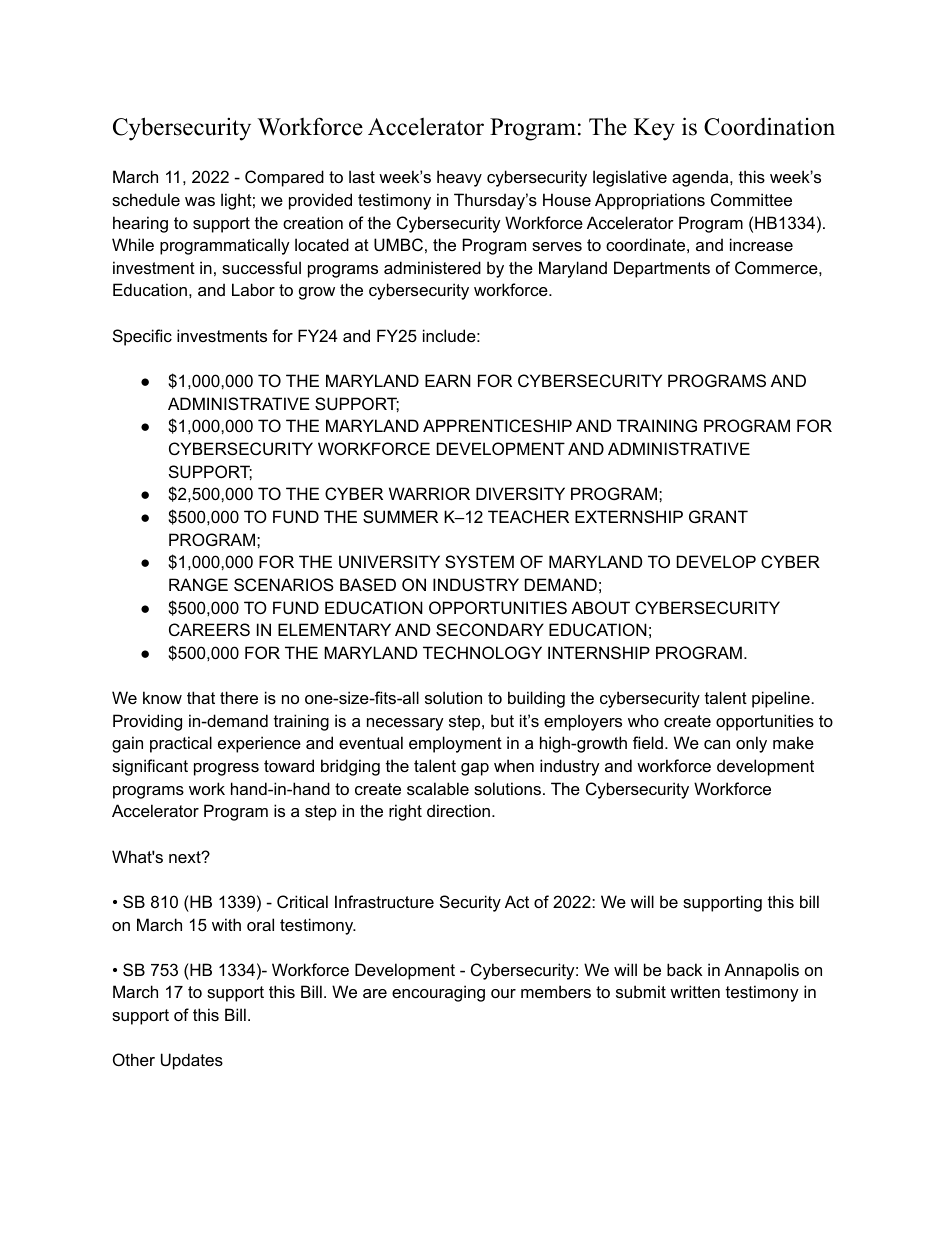  I want to click on heavy, so click(459, 178).
